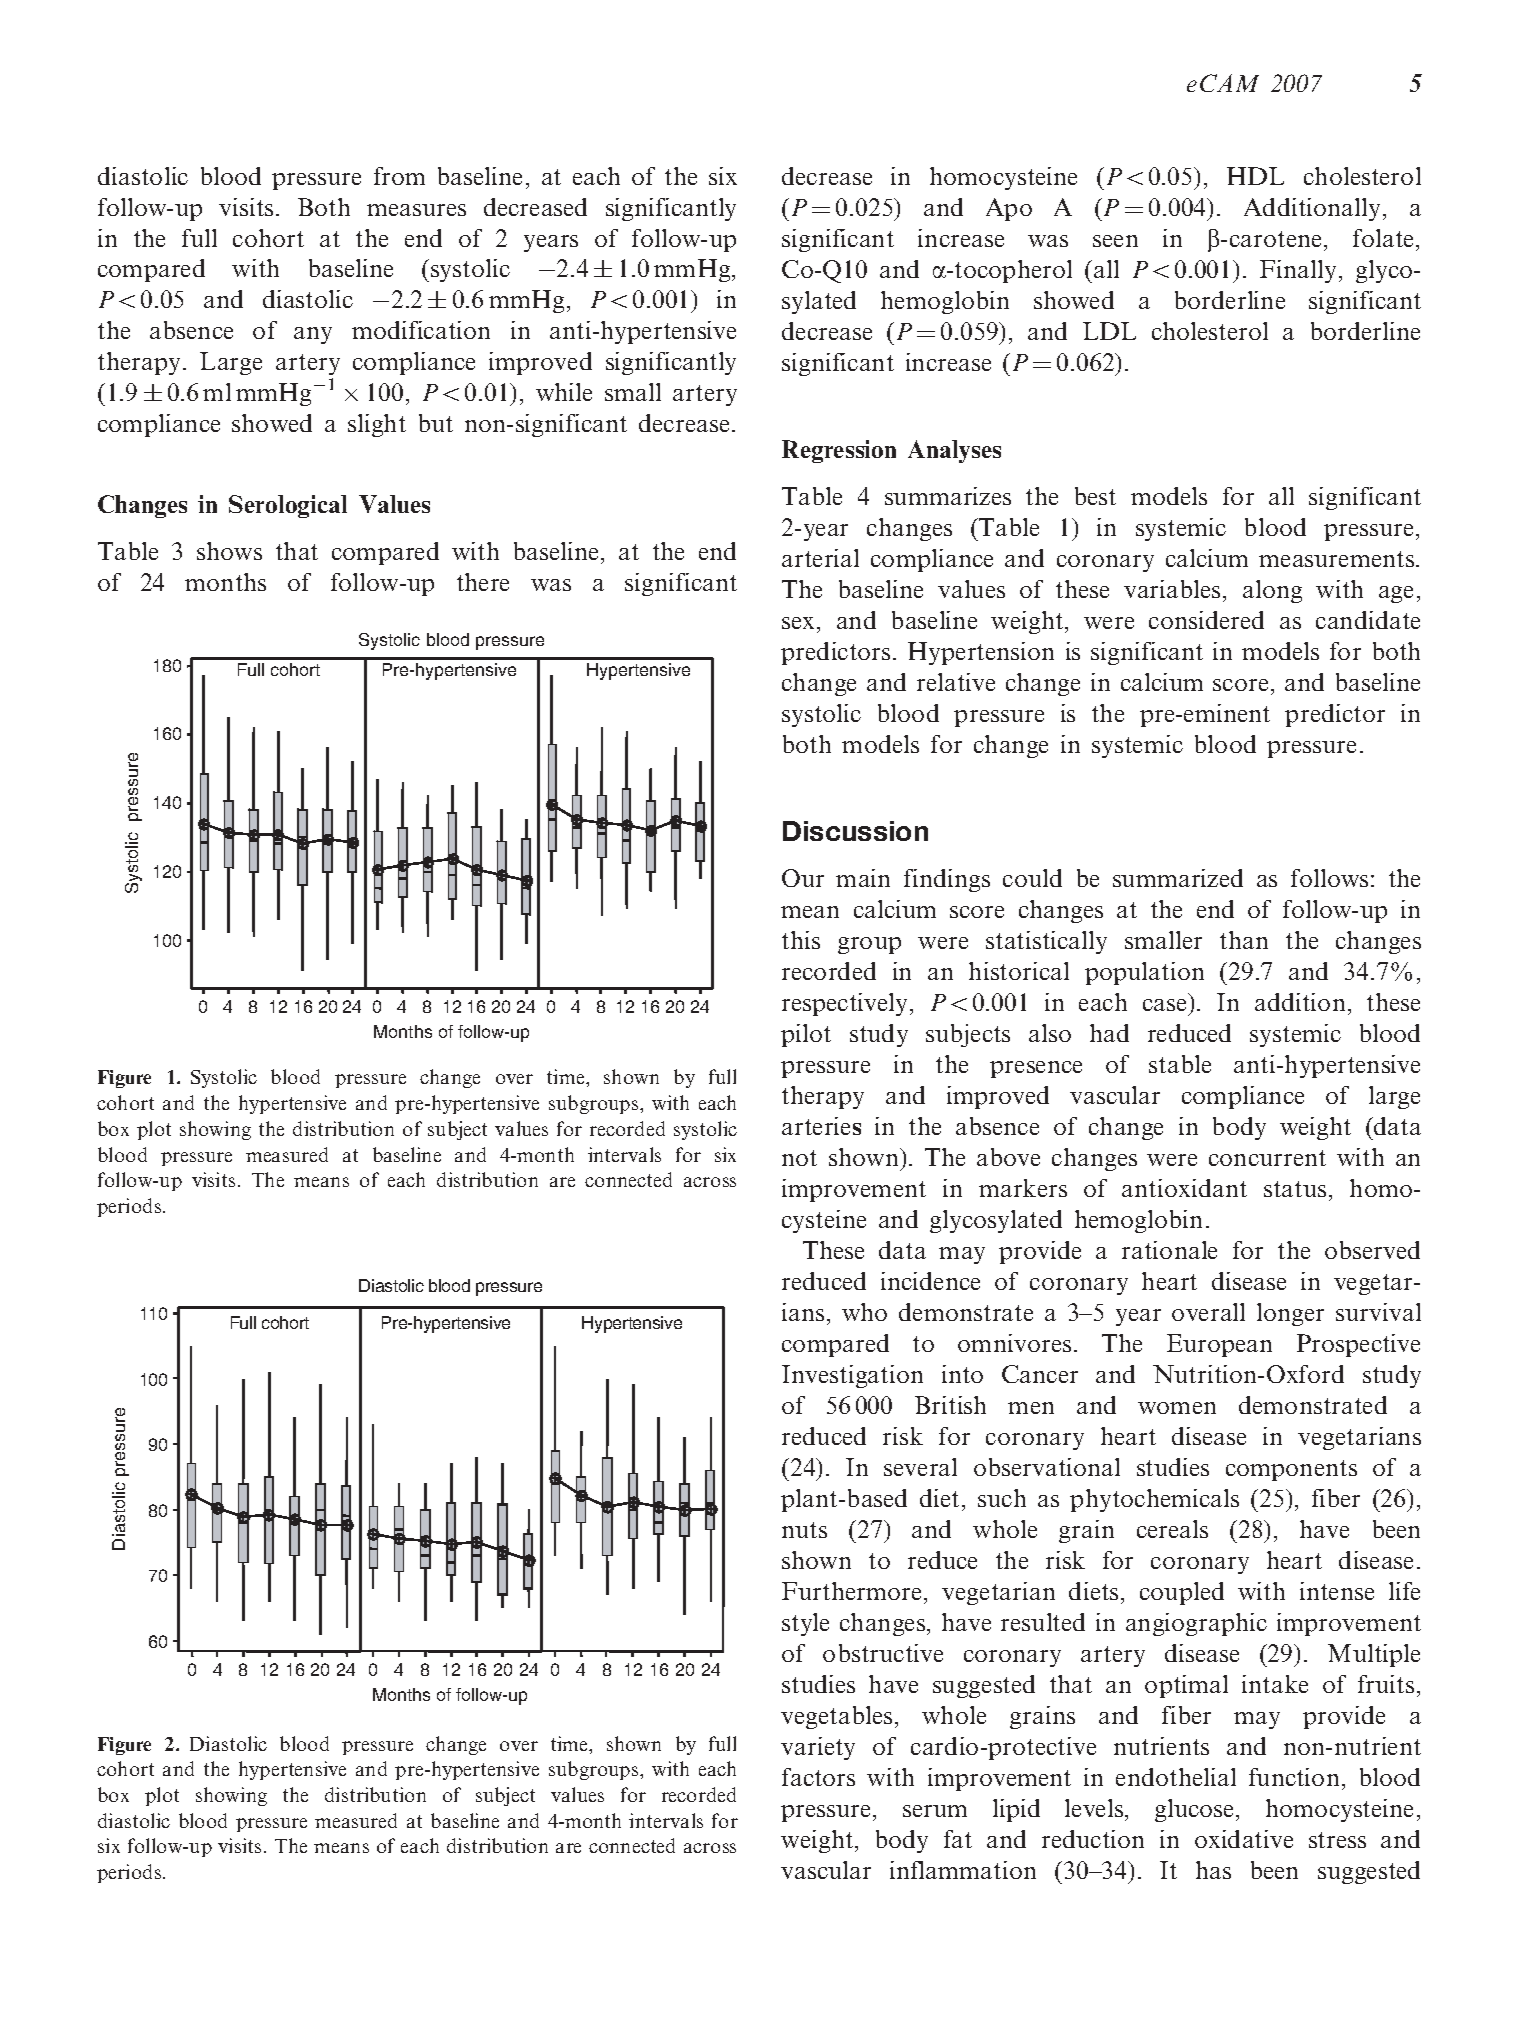  Describe the element at coordinates (855, 831) in the screenshot. I see `Discussion` at that location.
